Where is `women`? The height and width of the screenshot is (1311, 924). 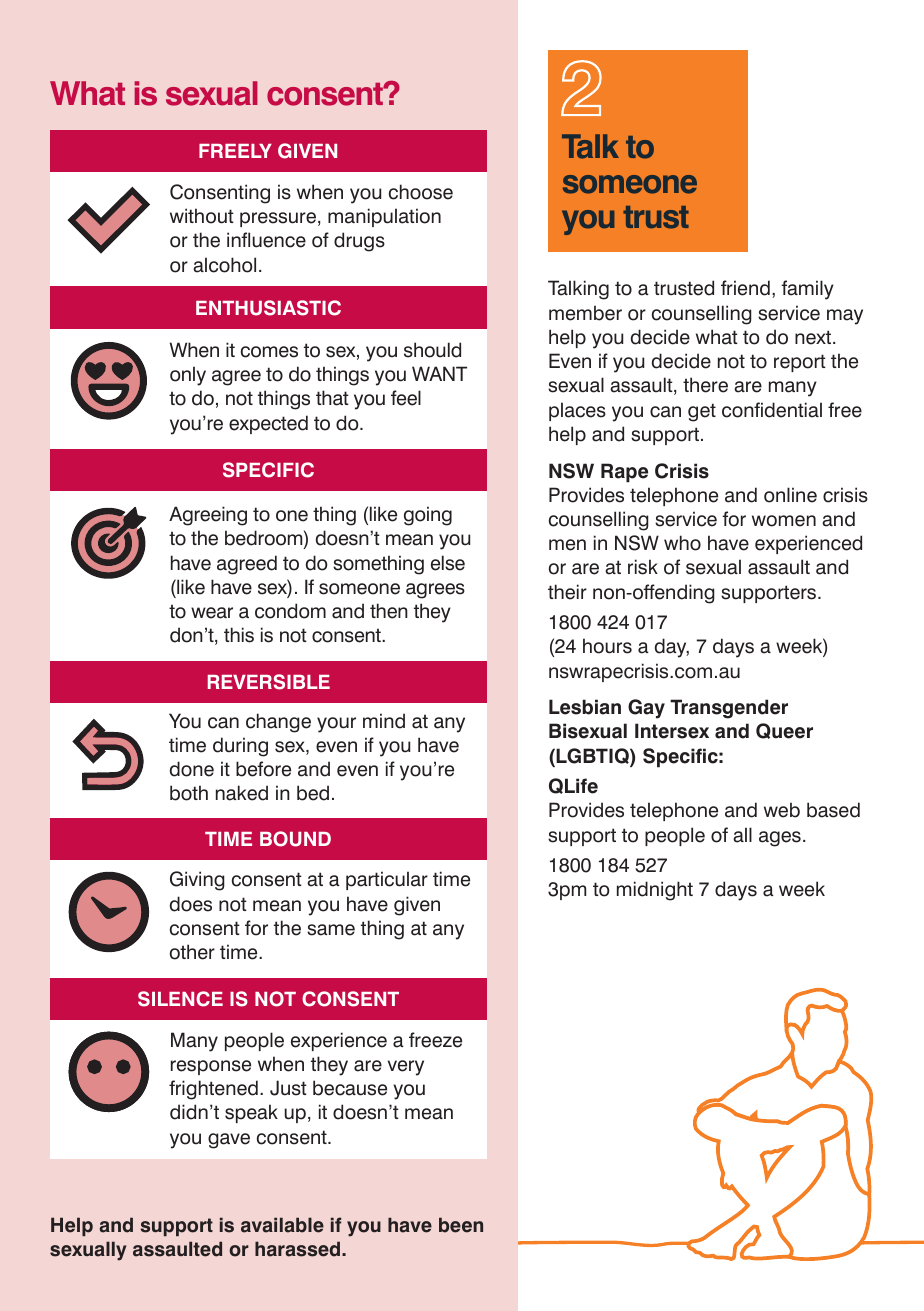 women is located at coordinates (784, 521).
